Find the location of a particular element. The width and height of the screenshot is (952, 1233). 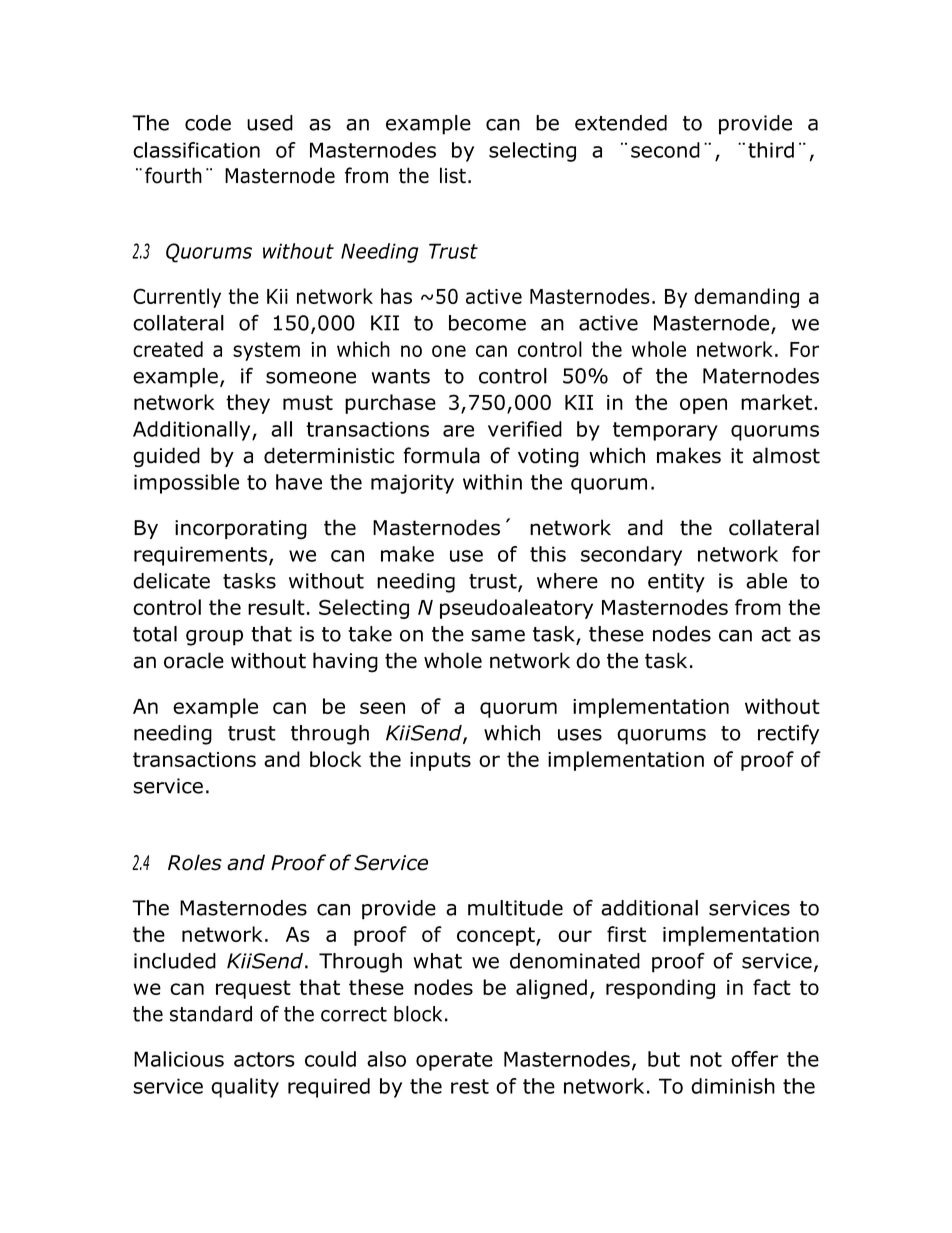

same is located at coordinates (498, 636).
